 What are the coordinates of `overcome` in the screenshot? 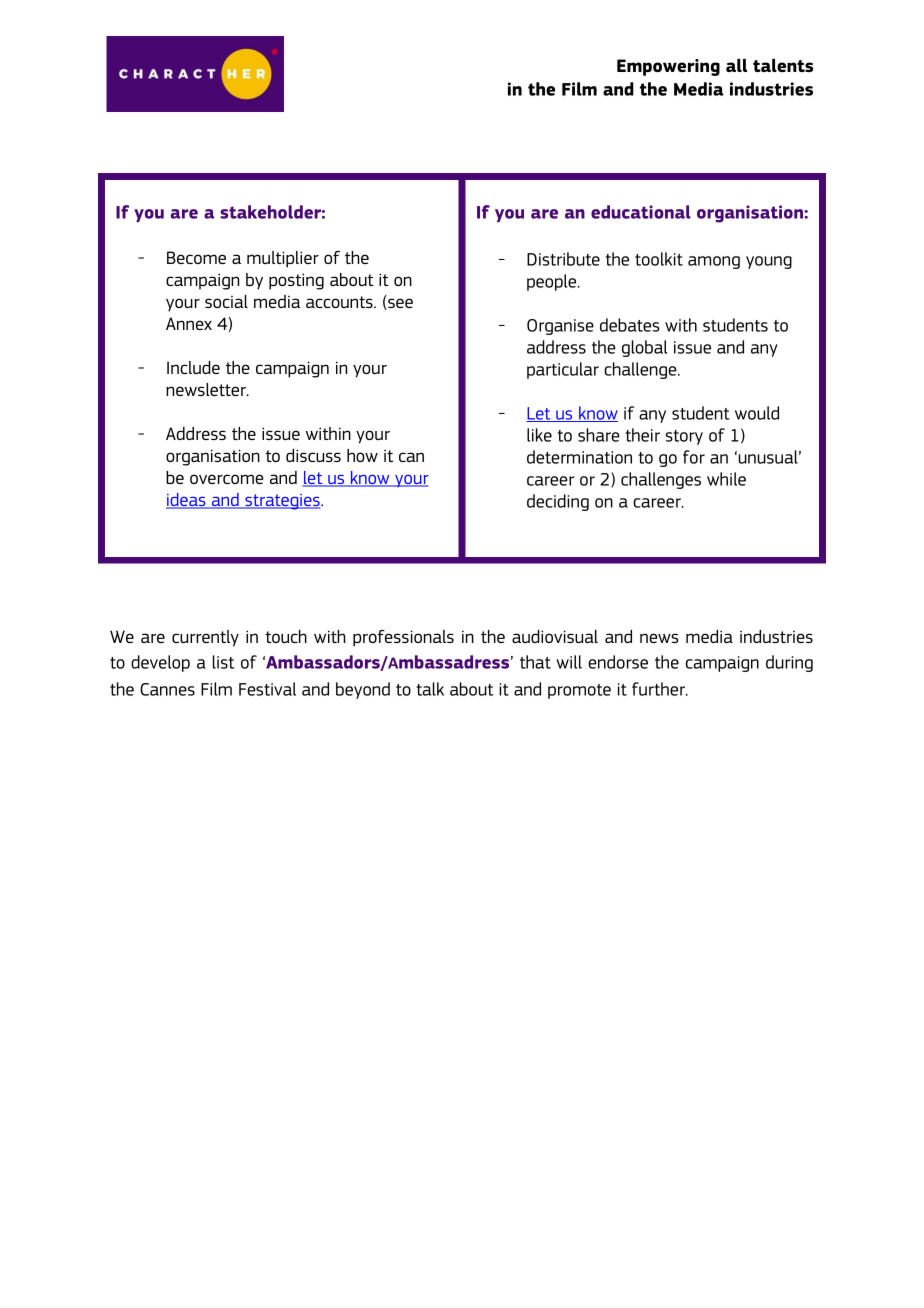 It's located at (227, 479).
